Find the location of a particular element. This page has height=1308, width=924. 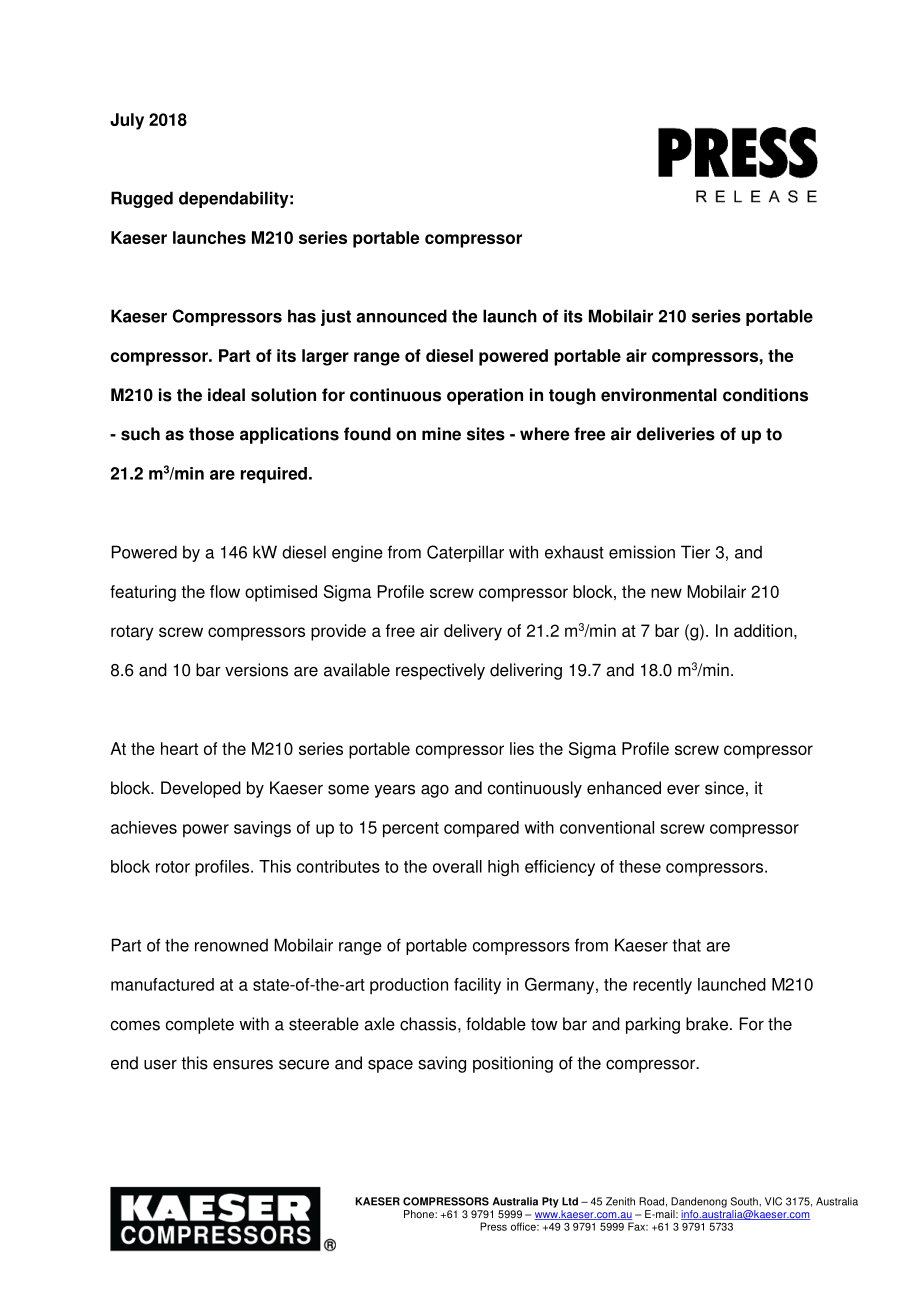

Dandenong is located at coordinates (699, 1202).
